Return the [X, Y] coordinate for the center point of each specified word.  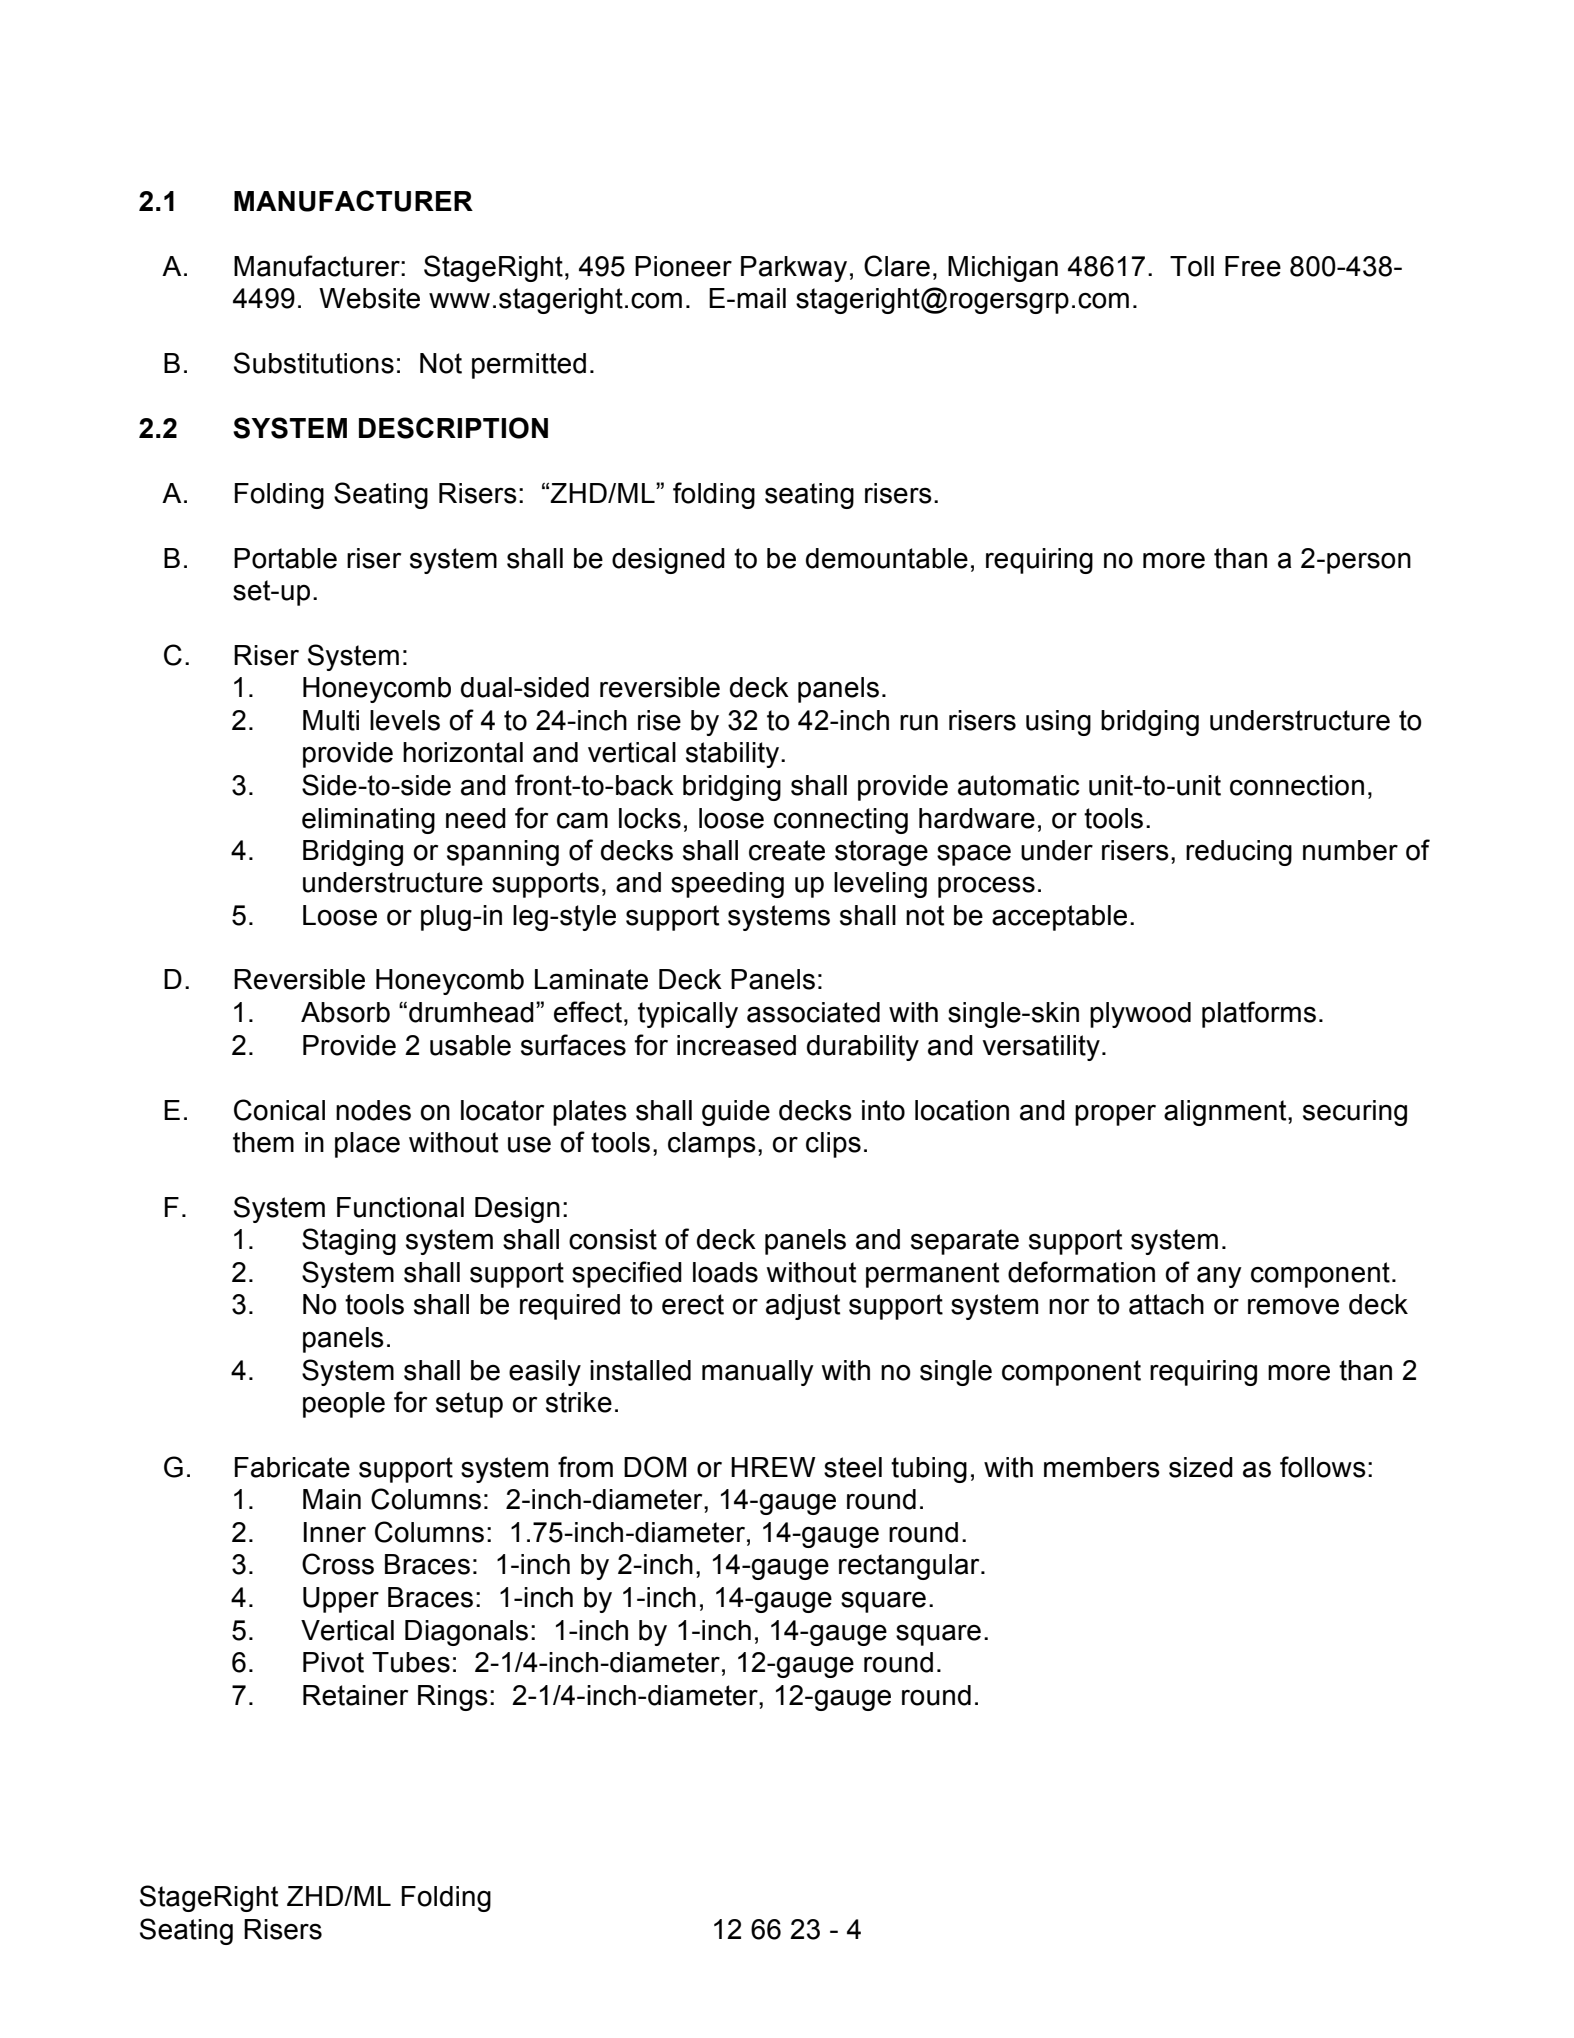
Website [369, 298]
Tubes [411, 1662]
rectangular [910, 1567]
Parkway [794, 269]
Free [1253, 266]
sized [1201, 1467]
